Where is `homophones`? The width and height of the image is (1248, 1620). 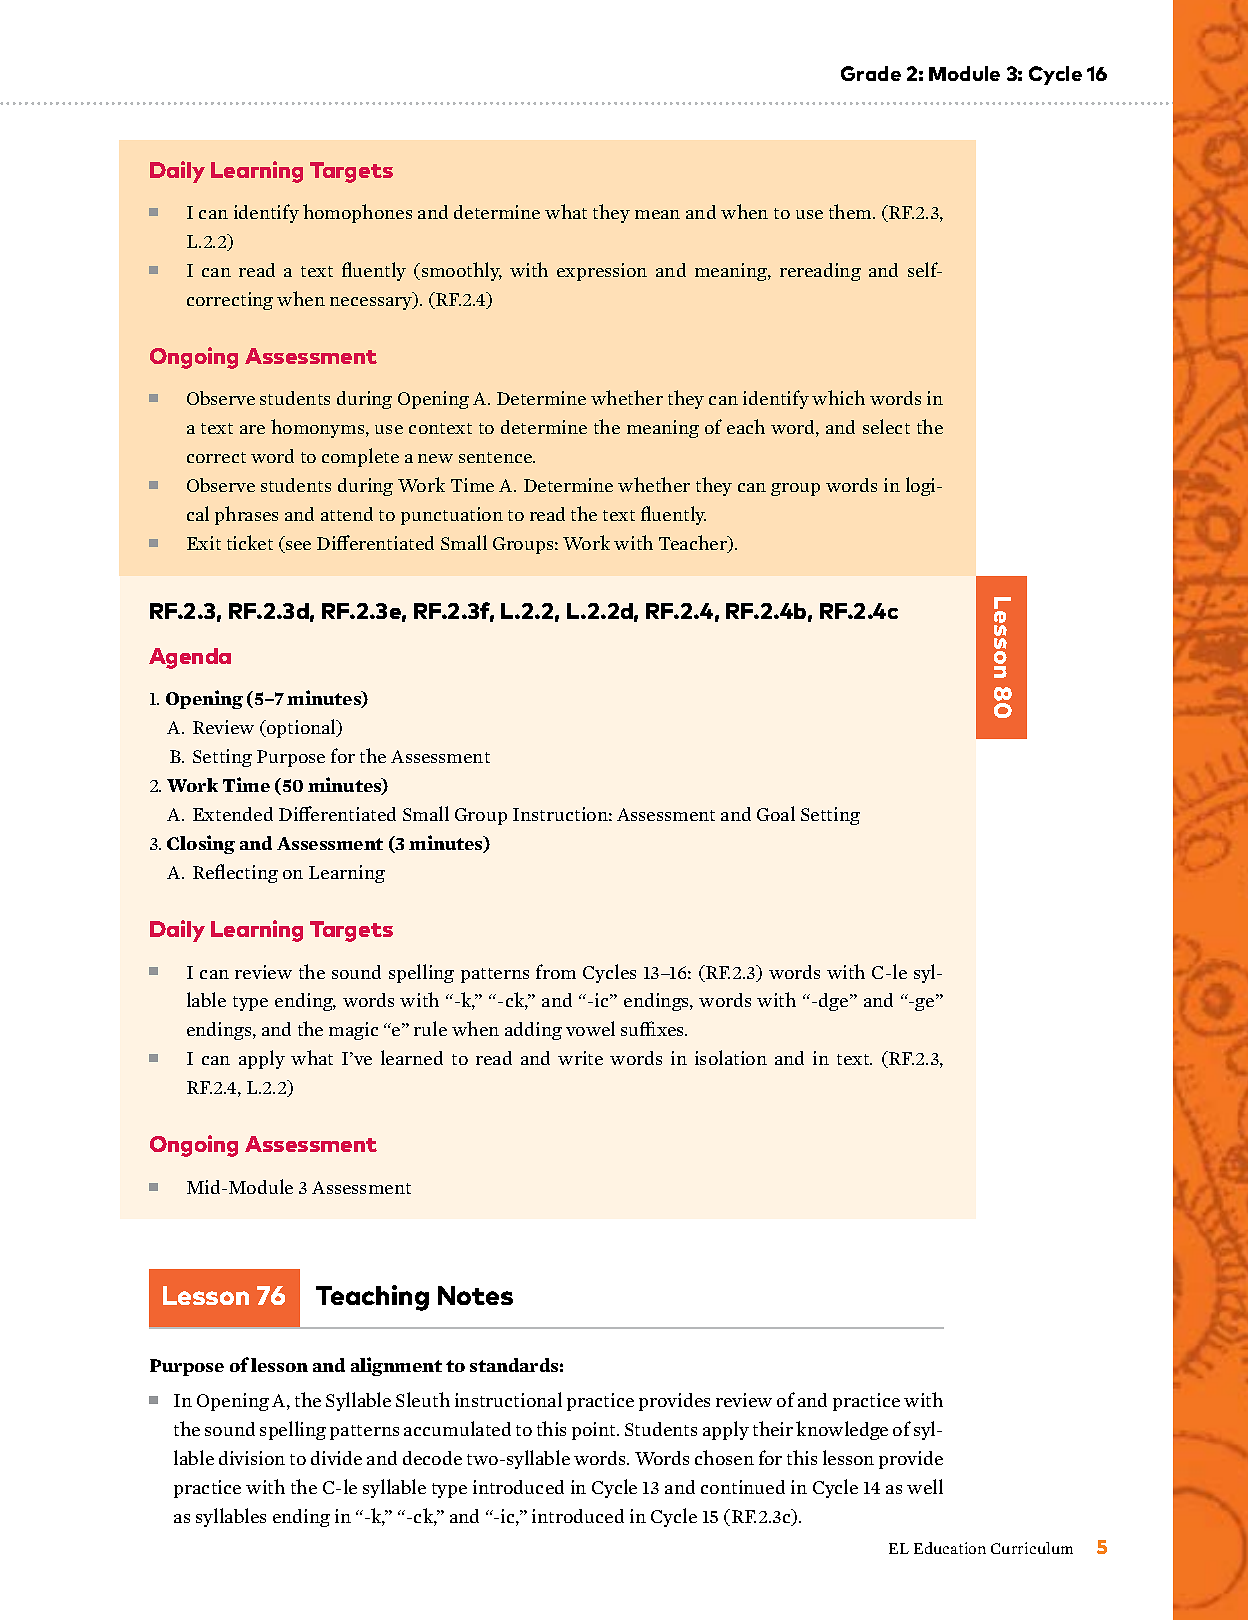 homophones is located at coordinates (357, 213).
